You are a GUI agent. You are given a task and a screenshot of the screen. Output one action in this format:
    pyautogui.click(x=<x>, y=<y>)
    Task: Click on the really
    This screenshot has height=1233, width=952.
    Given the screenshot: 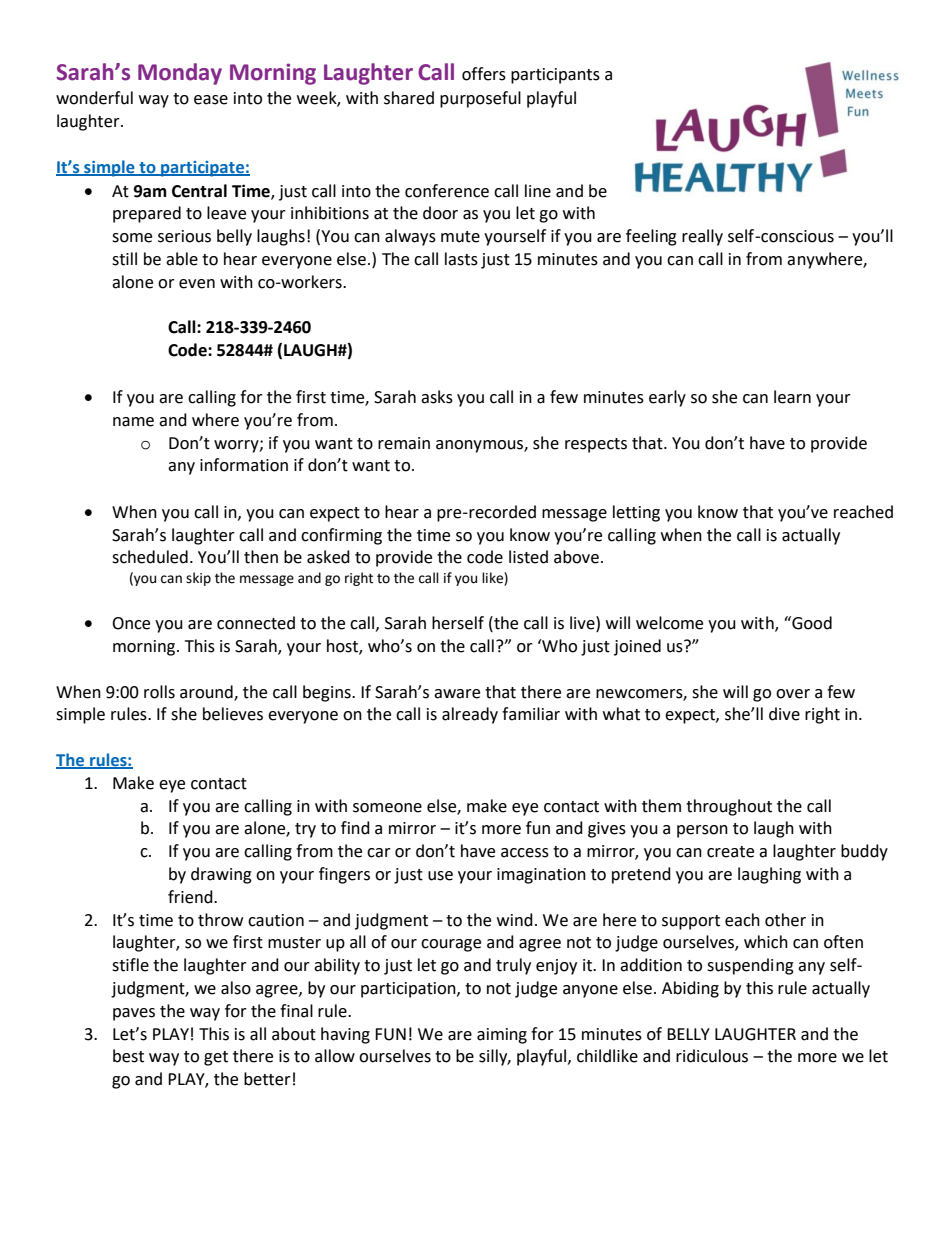 What is the action you would take?
    pyautogui.click(x=702, y=237)
